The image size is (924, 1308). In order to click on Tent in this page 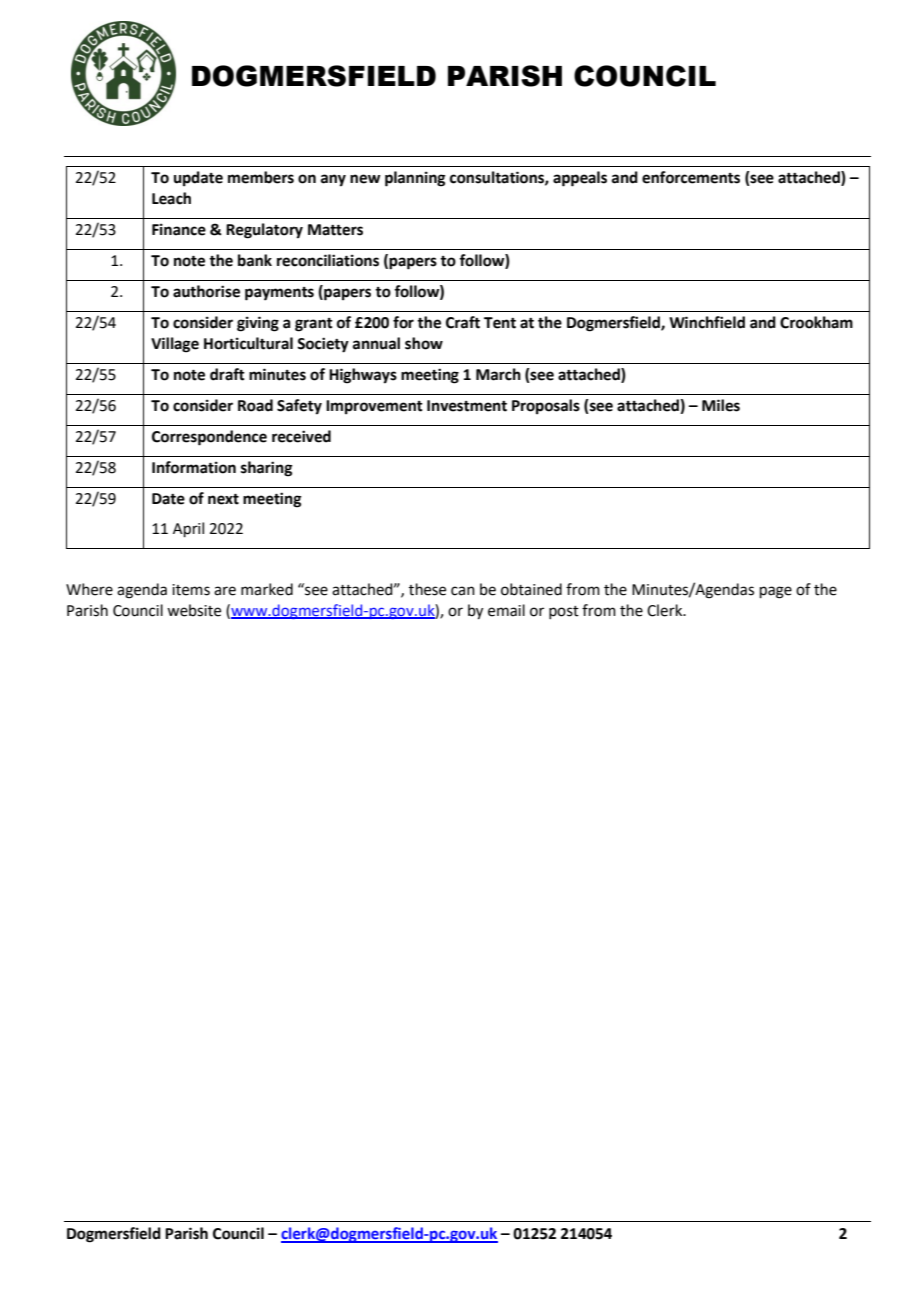, I will do `click(500, 323)`.
